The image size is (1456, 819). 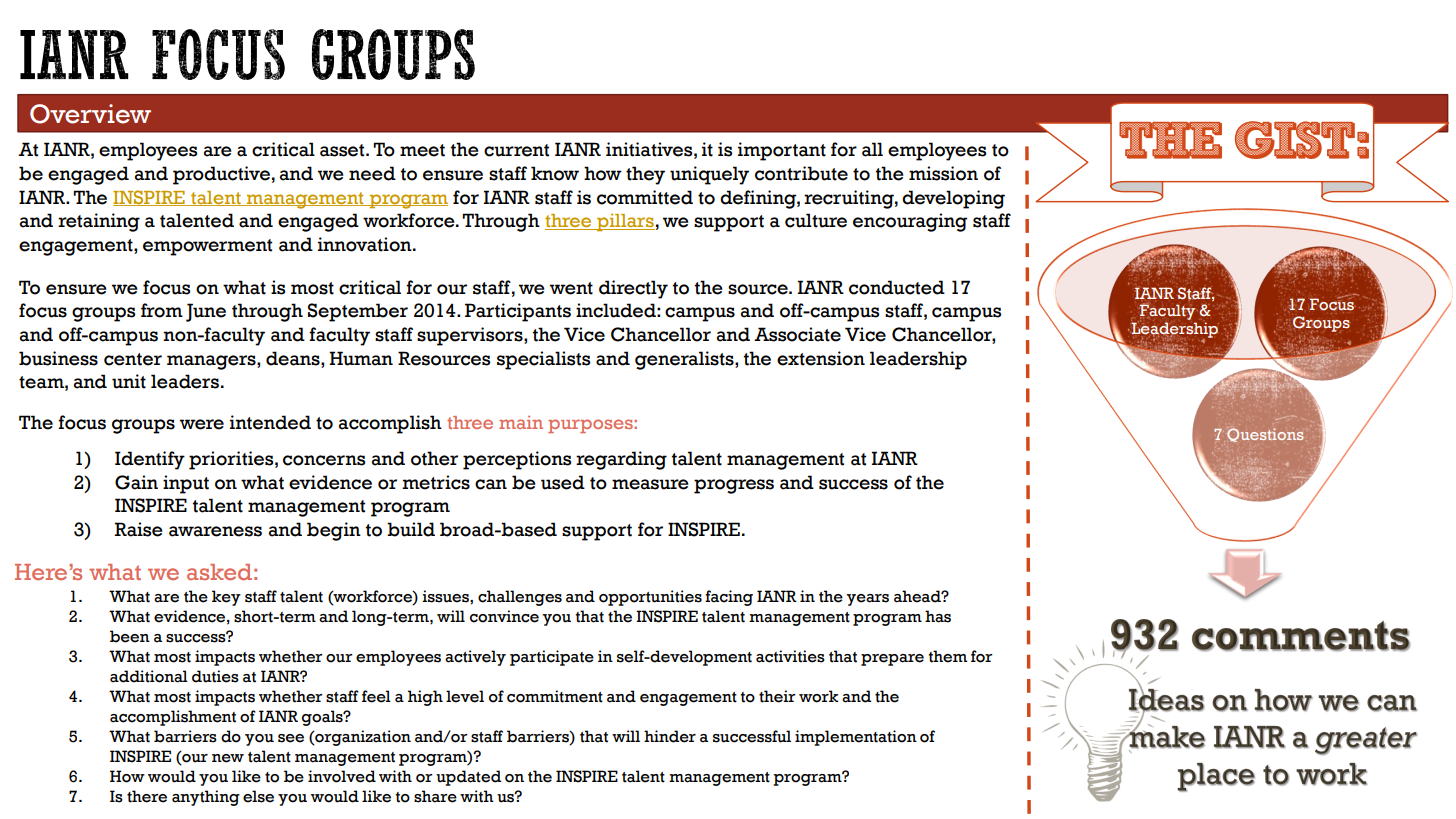 I want to click on has, so click(x=938, y=616).
